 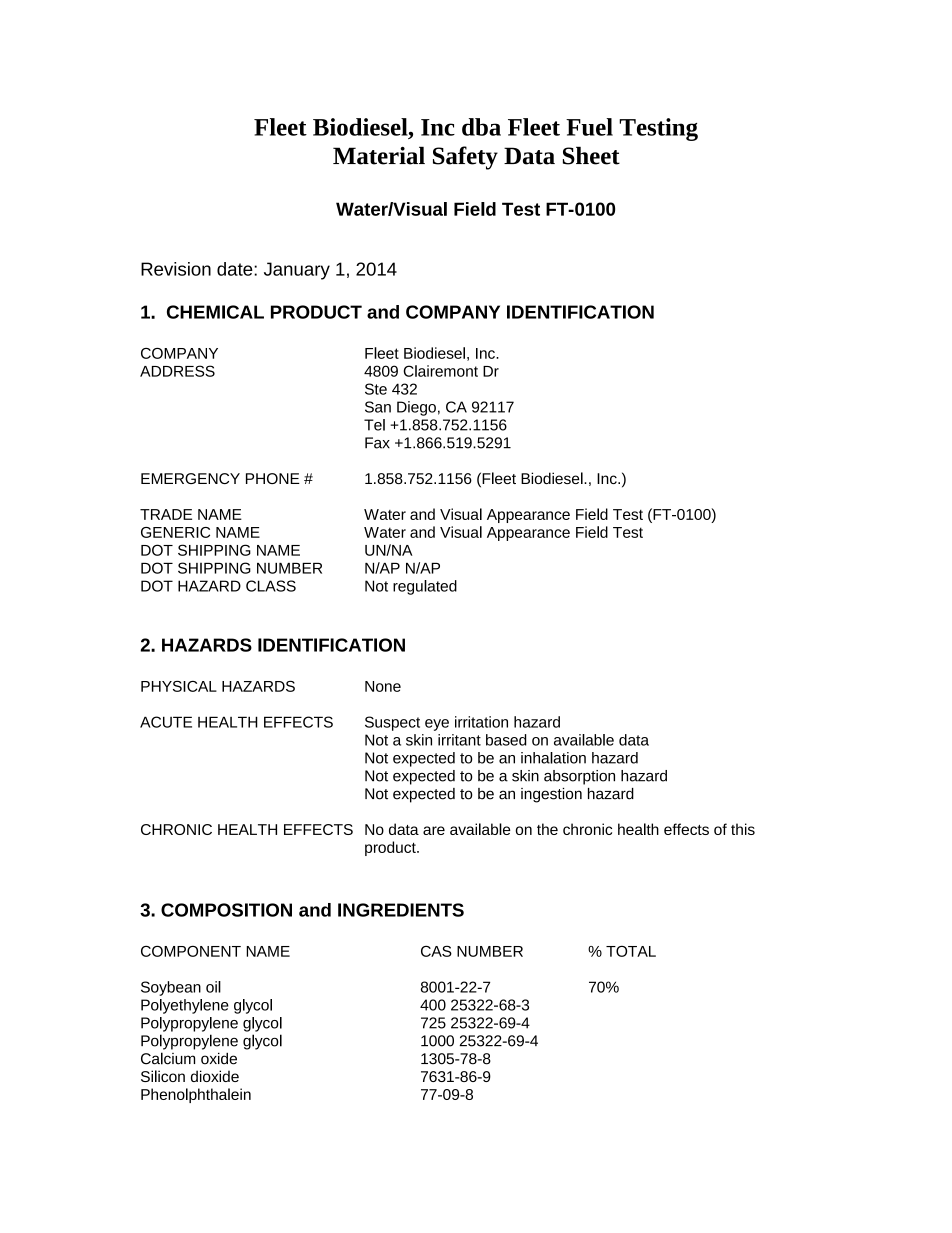 What do you see at coordinates (436, 951) in the screenshot?
I see `CAS` at bounding box center [436, 951].
